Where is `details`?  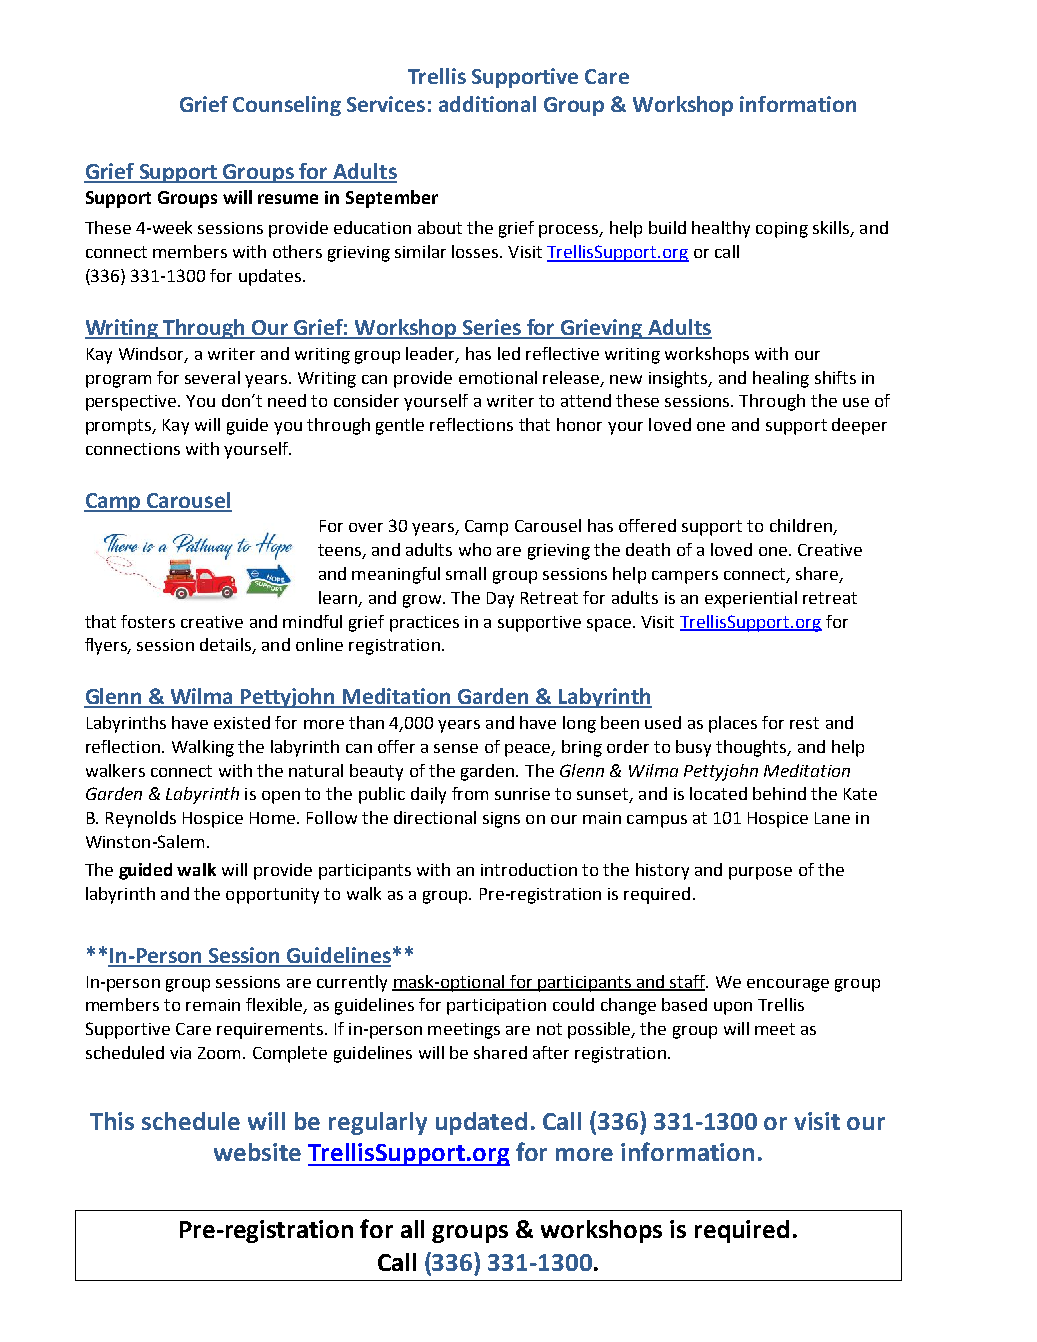 details is located at coordinates (226, 646).
